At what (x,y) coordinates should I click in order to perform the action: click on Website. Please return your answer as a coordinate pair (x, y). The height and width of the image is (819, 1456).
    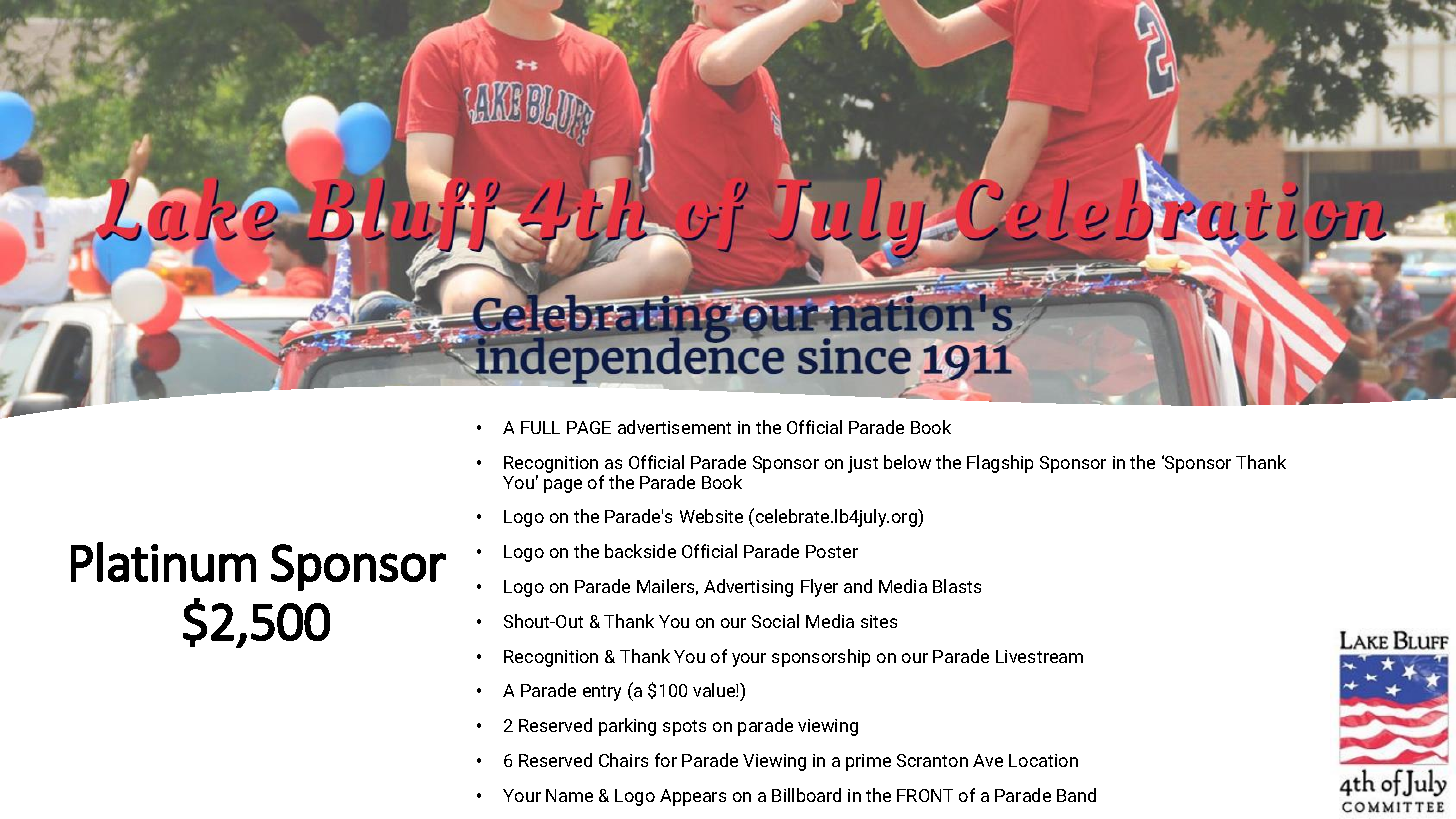
    Looking at the image, I should click on (711, 516).
